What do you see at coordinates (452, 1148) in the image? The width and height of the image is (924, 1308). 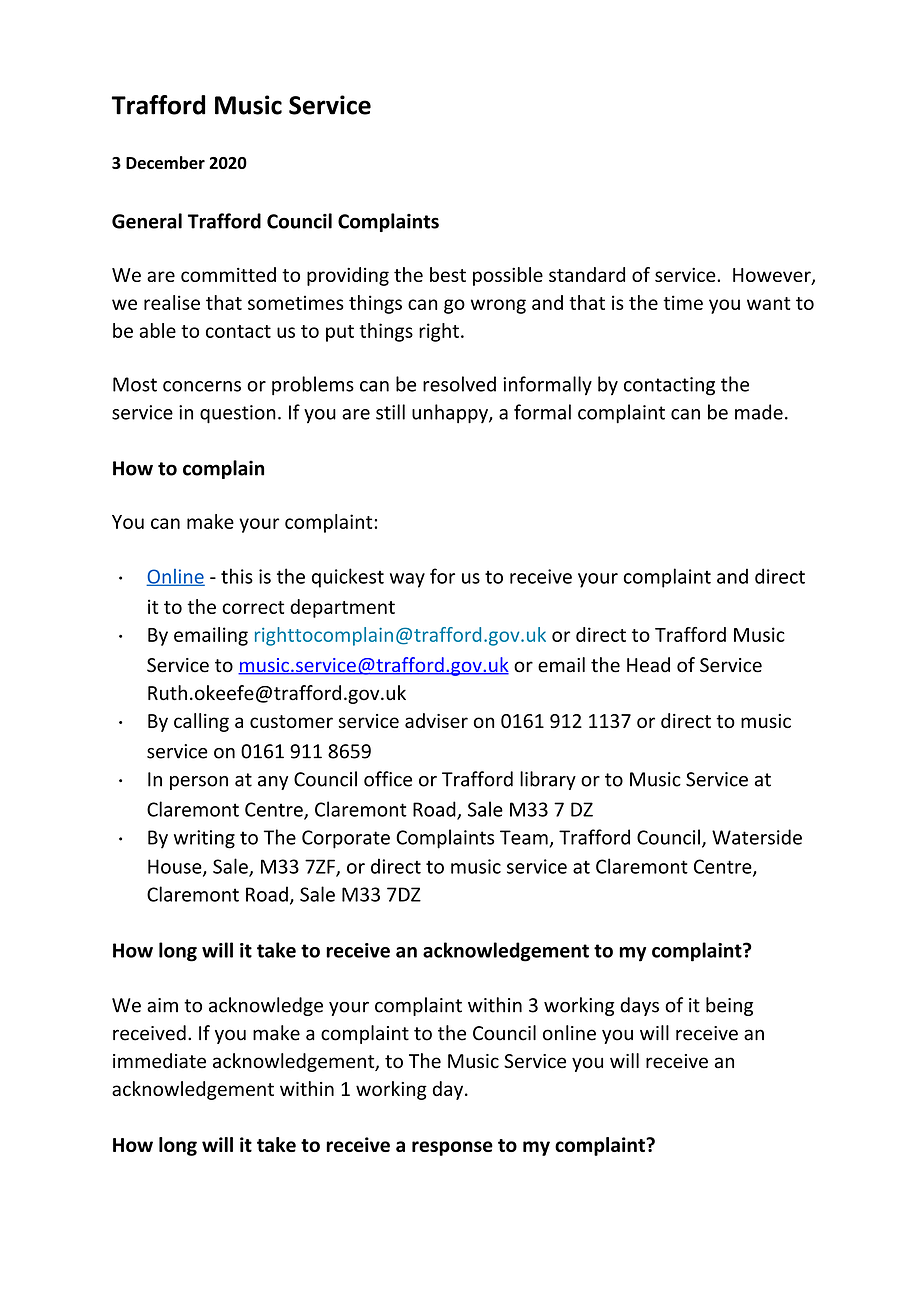 I see `response` at bounding box center [452, 1148].
